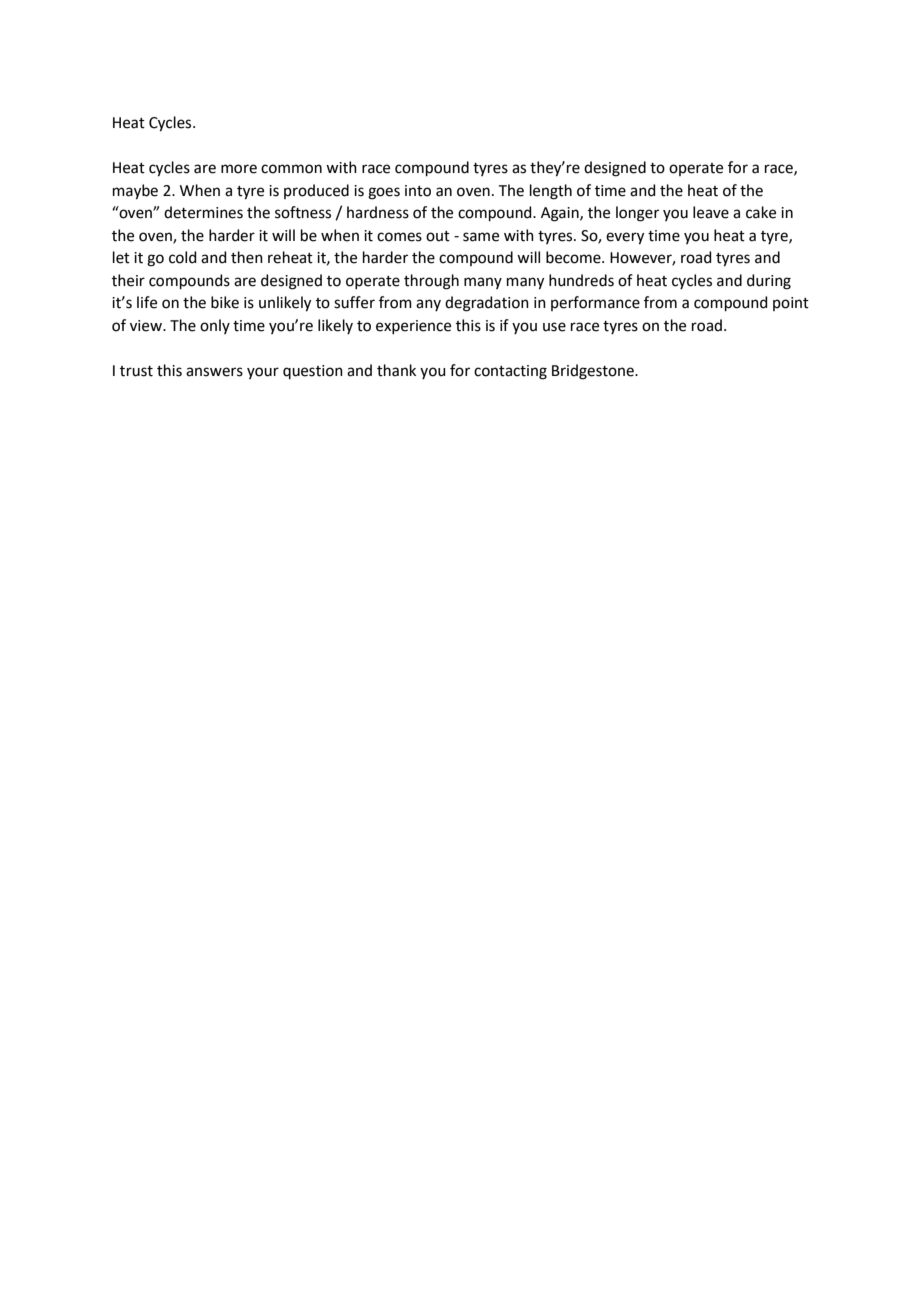  I want to click on every, so click(625, 238).
